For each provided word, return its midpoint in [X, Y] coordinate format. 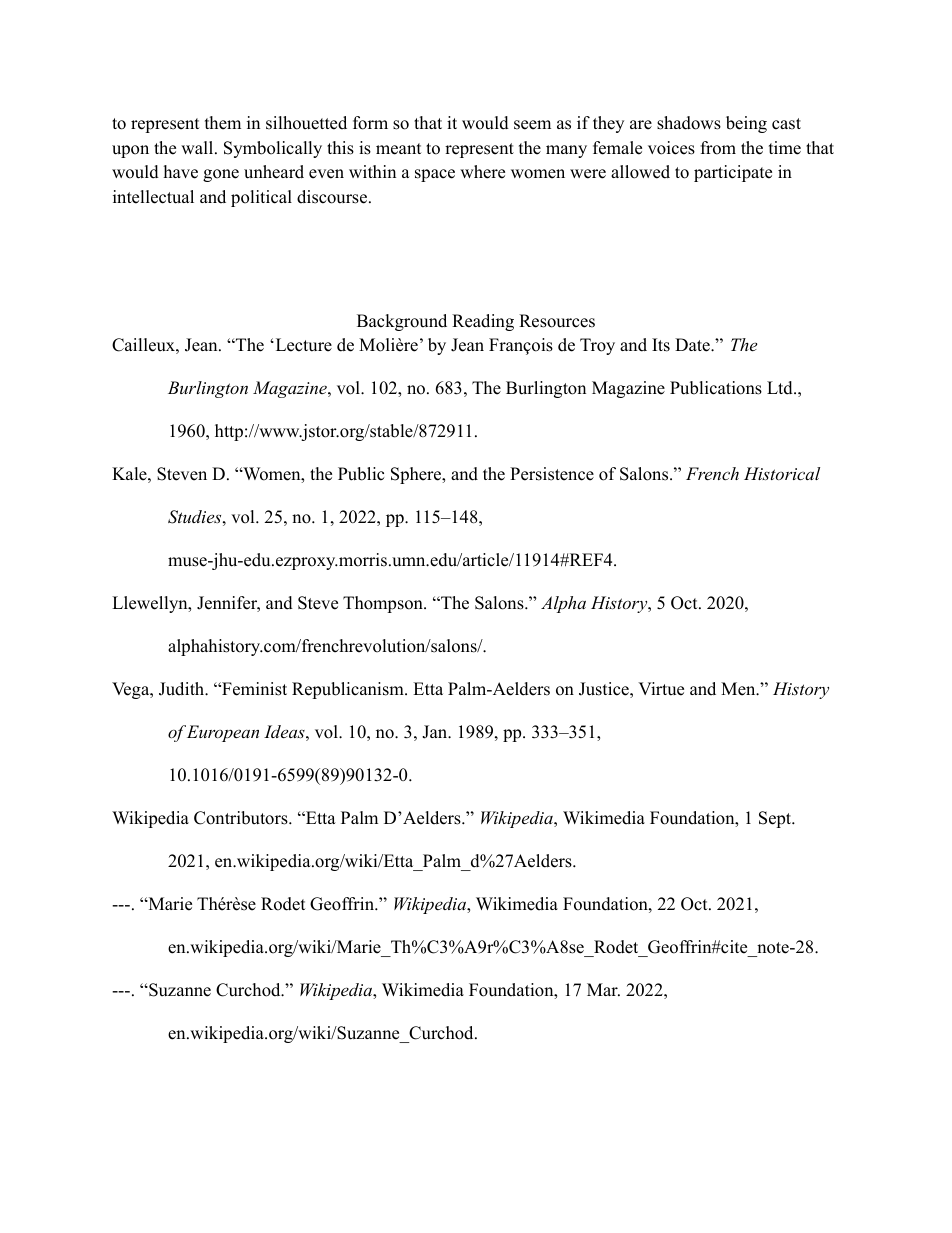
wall [198, 147]
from [718, 148]
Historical [782, 473]
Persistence [552, 474]
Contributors [242, 818]
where [482, 172]
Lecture [302, 345]
